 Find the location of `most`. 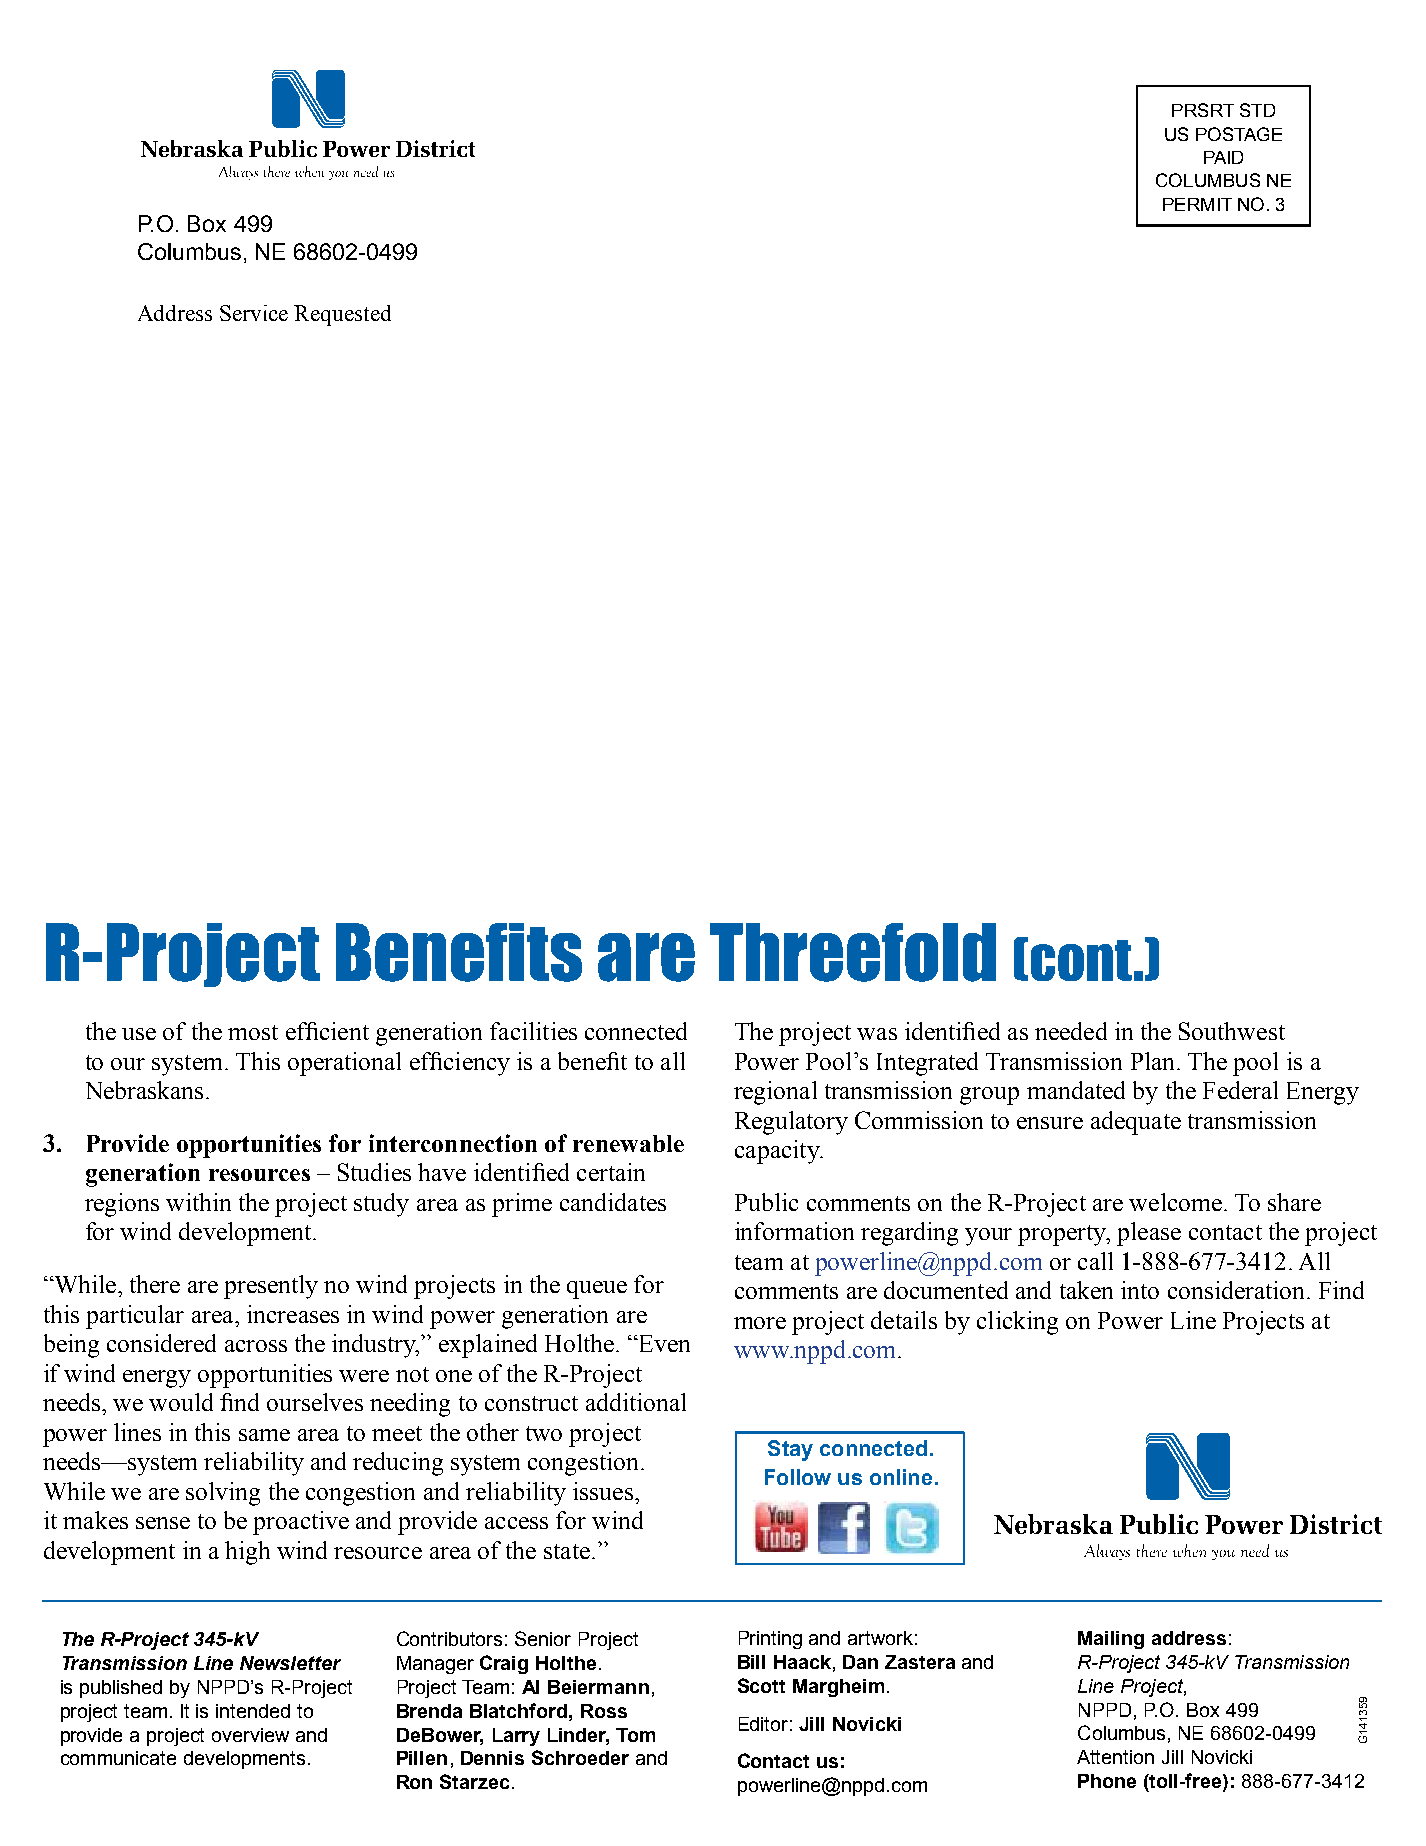

most is located at coordinates (253, 1032).
